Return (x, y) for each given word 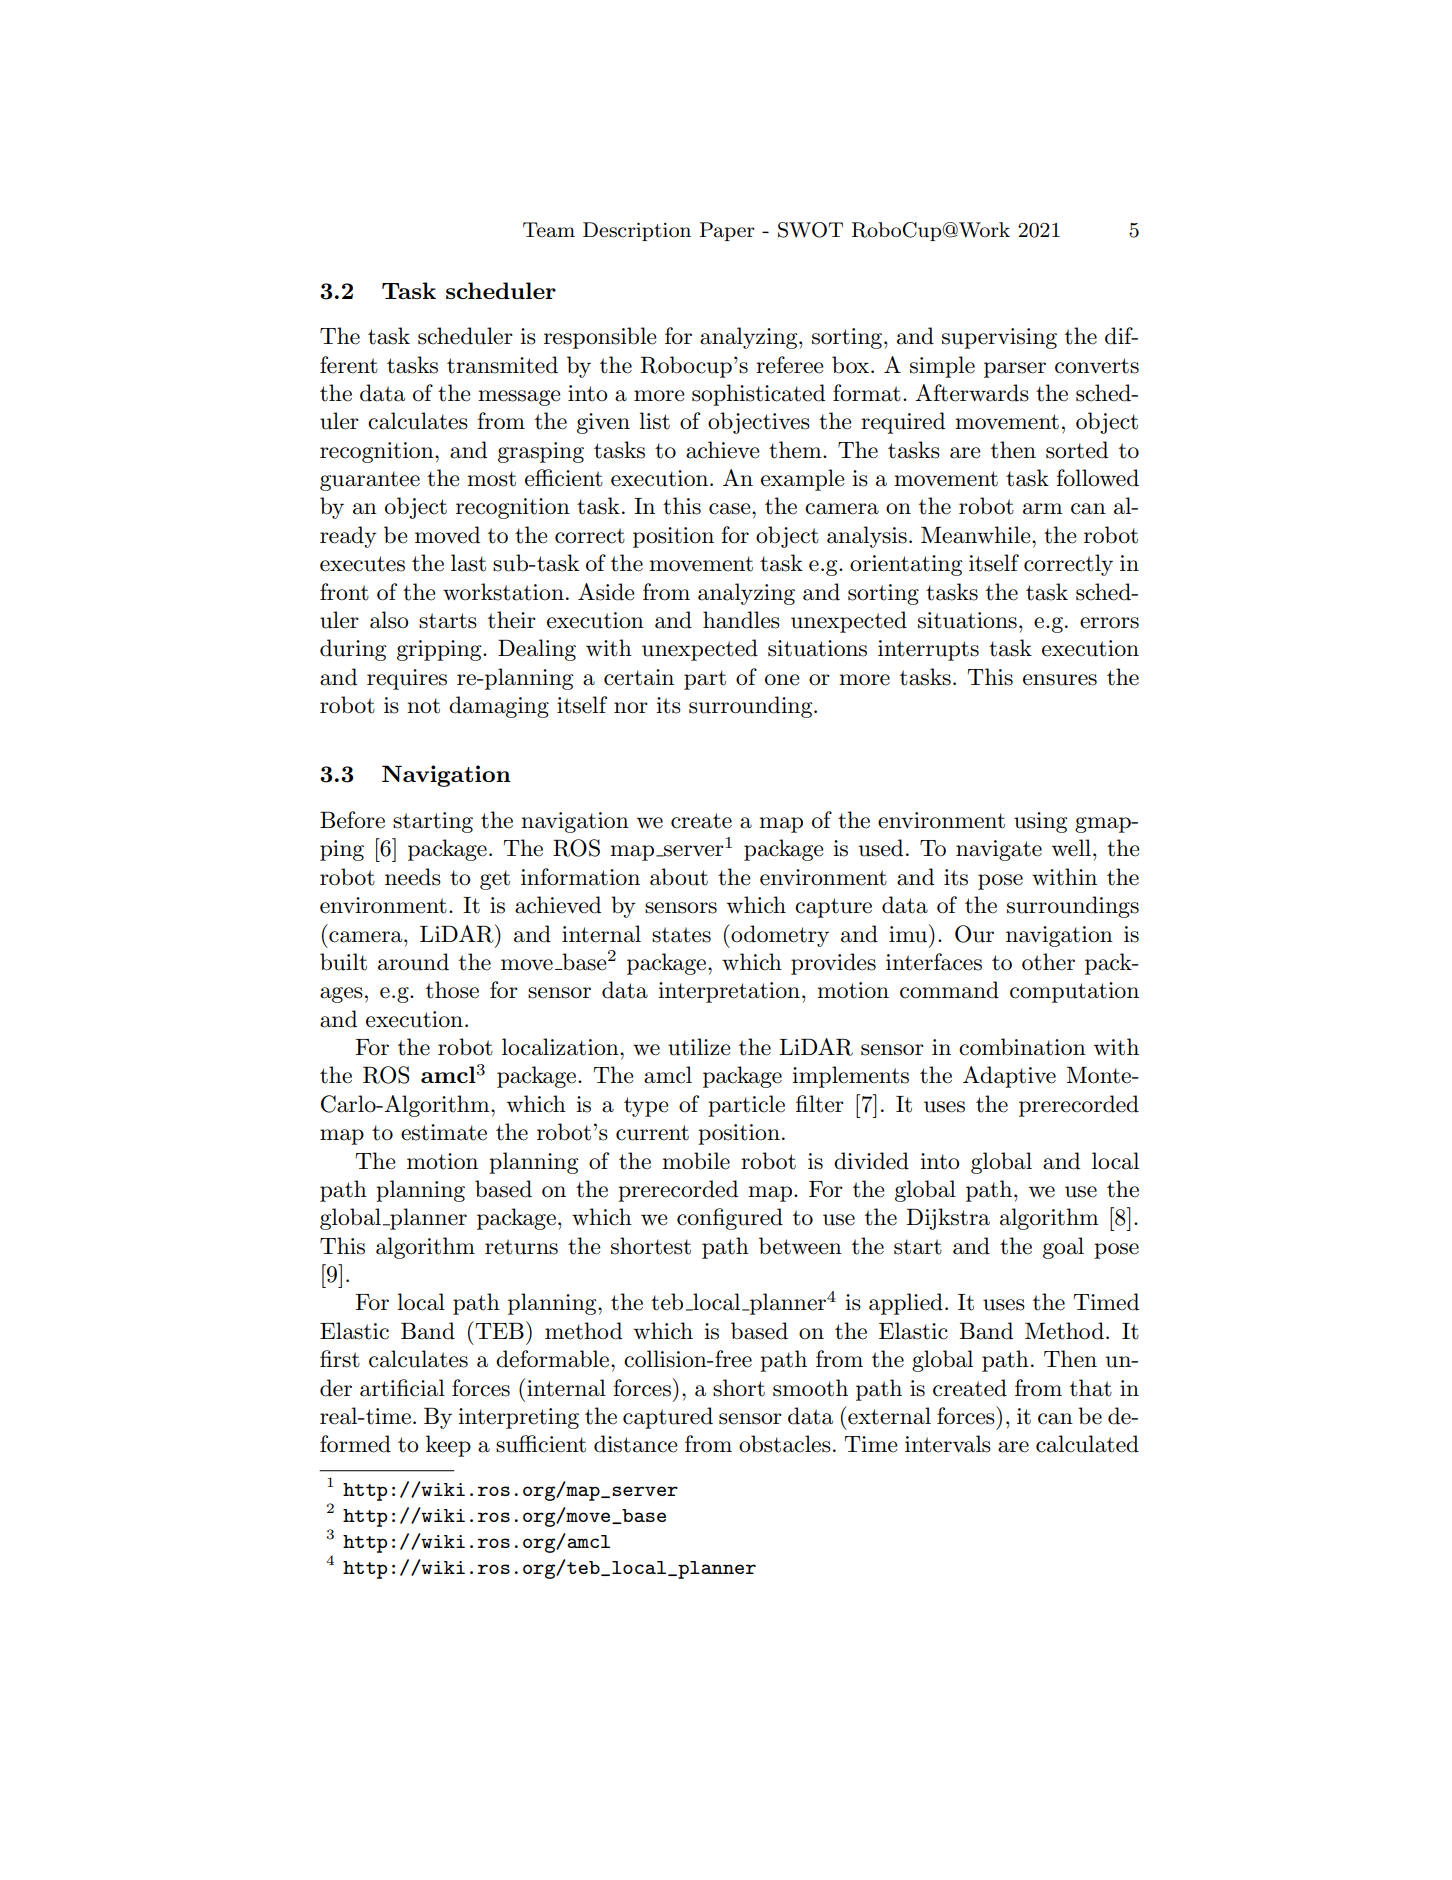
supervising (999, 338)
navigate (999, 850)
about (679, 877)
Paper (727, 231)
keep (448, 1446)
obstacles (785, 1444)
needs (413, 877)
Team (549, 230)
